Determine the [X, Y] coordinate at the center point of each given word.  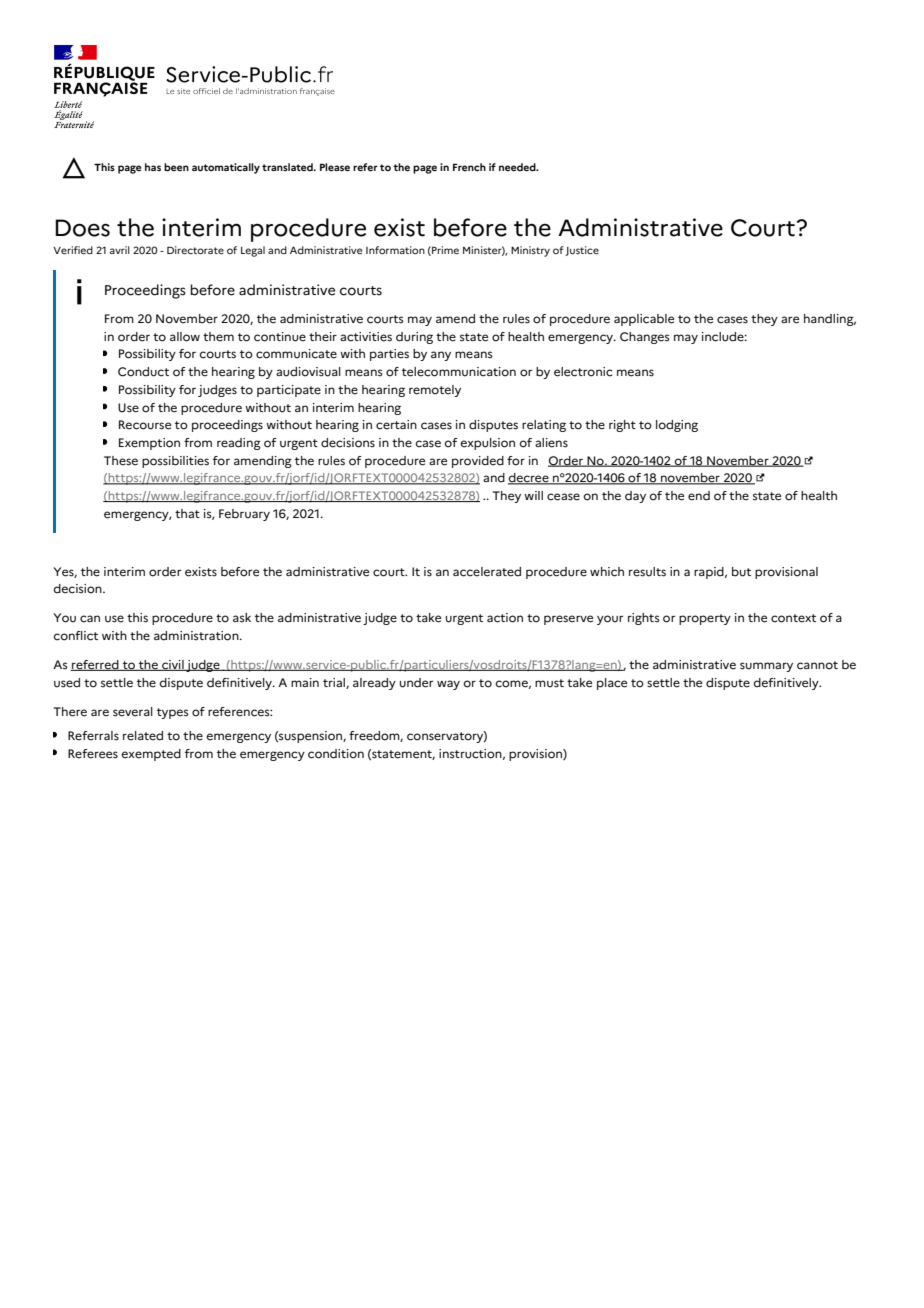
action [505, 618]
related [143, 736]
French [469, 167]
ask [242, 617]
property [705, 619]
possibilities [175, 462]
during [414, 338]
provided [478, 462]
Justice [582, 251]
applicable [644, 320]
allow [185, 337]
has [153, 167]
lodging [677, 426]
